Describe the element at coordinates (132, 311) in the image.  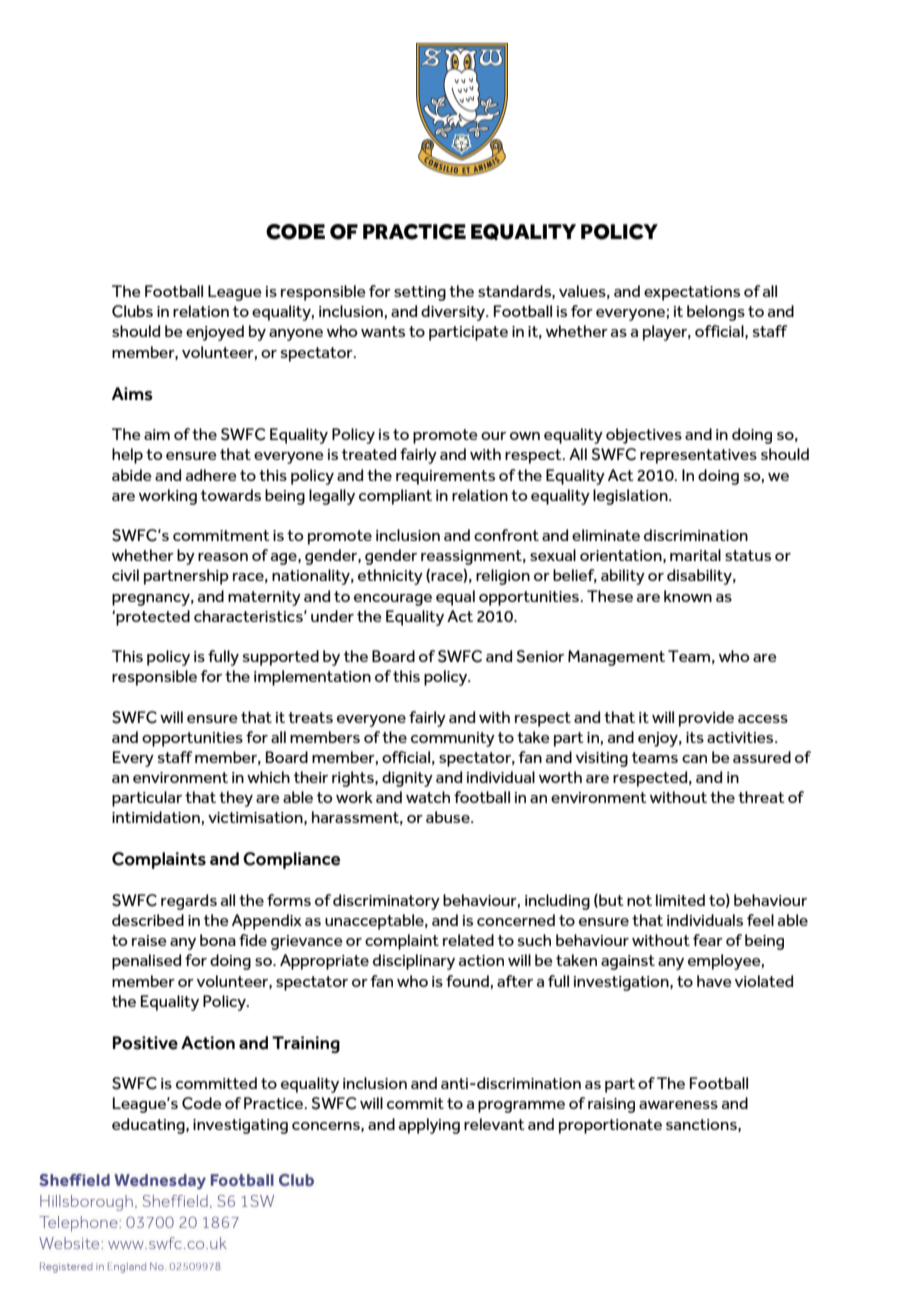
I see `Clubs` at that location.
